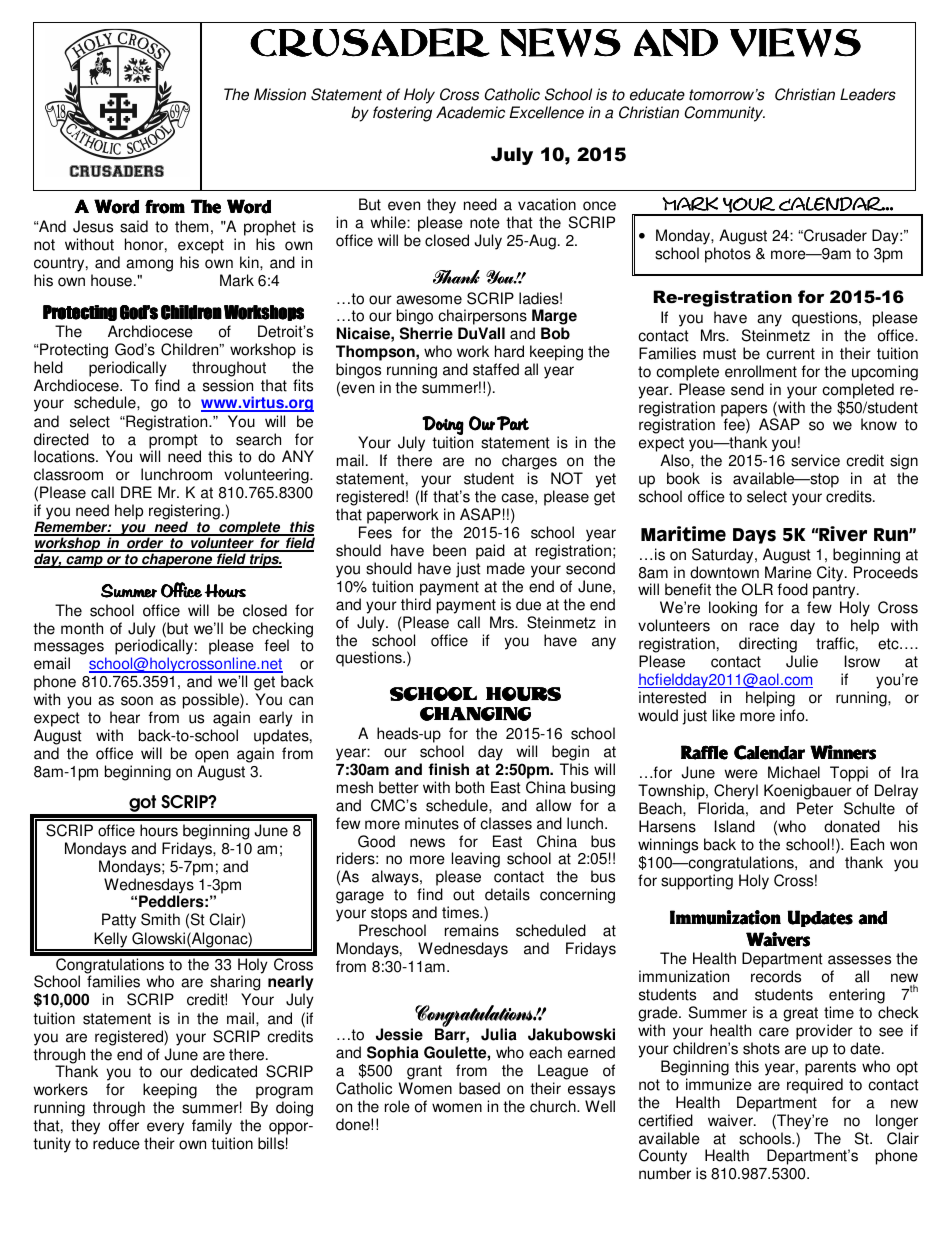  What do you see at coordinates (793, 589) in the screenshot?
I see `food` at bounding box center [793, 589].
